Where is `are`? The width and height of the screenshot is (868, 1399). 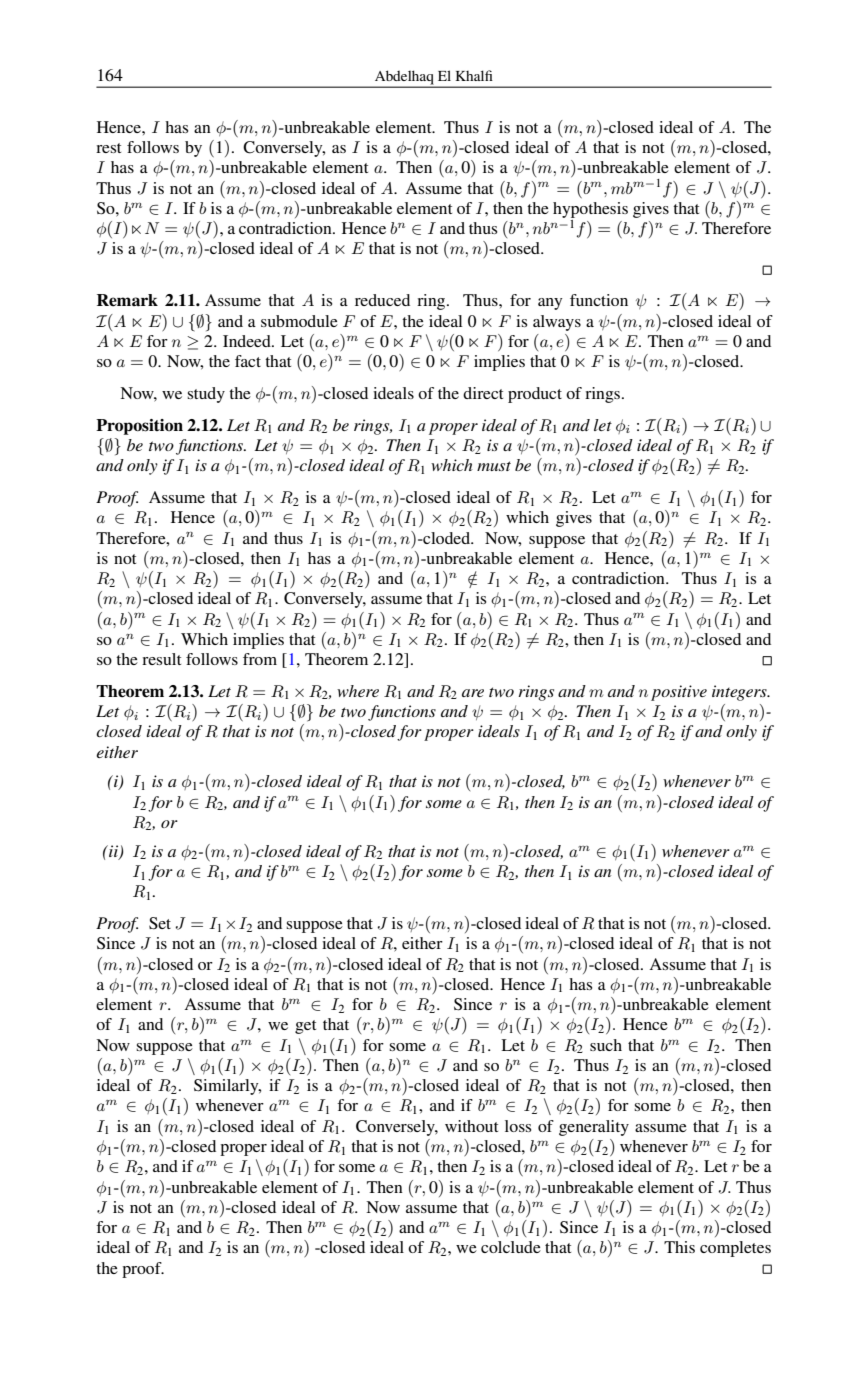
are is located at coordinates (473, 693).
